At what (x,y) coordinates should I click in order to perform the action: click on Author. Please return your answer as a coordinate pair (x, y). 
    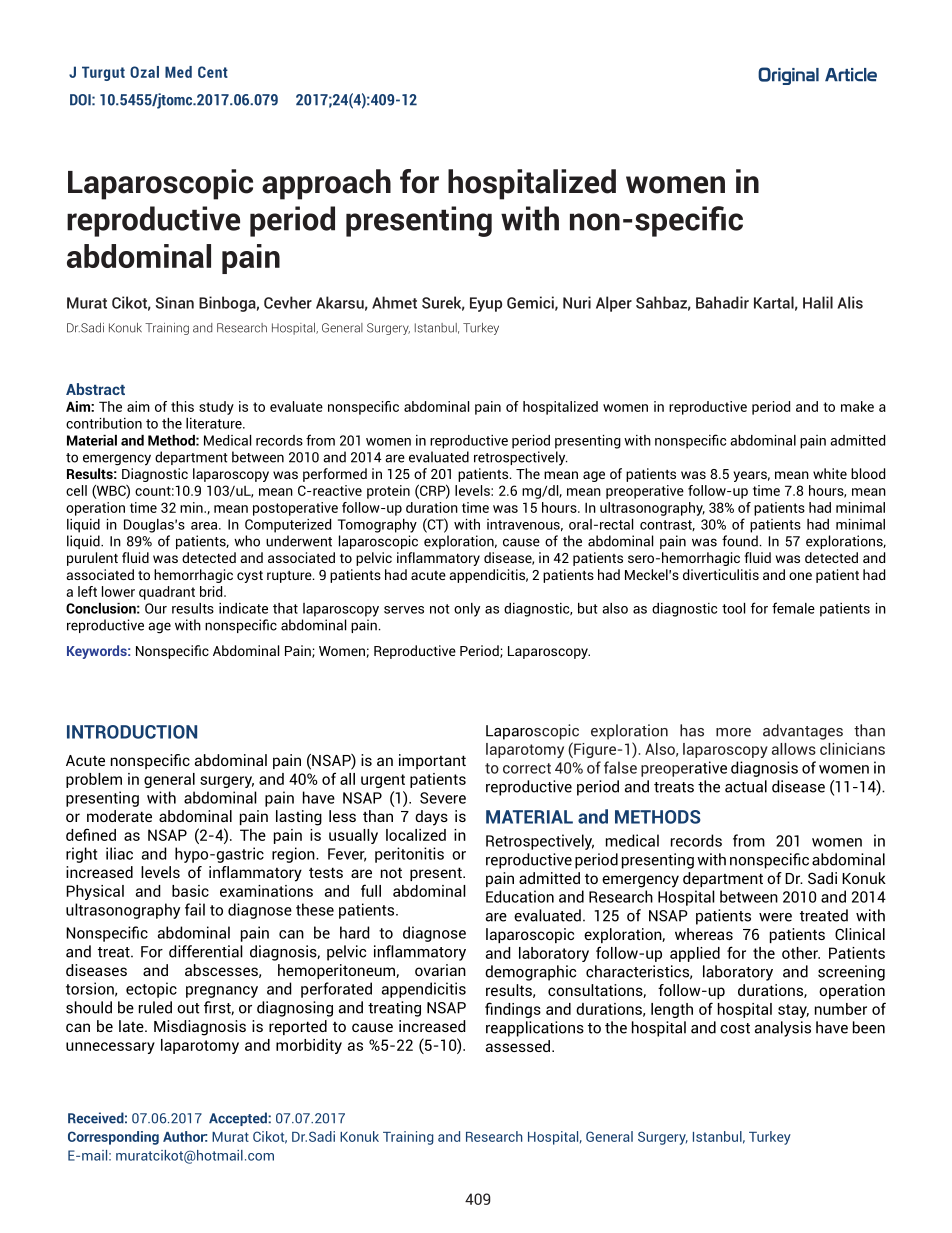
    Looking at the image, I should click on (185, 1136).
